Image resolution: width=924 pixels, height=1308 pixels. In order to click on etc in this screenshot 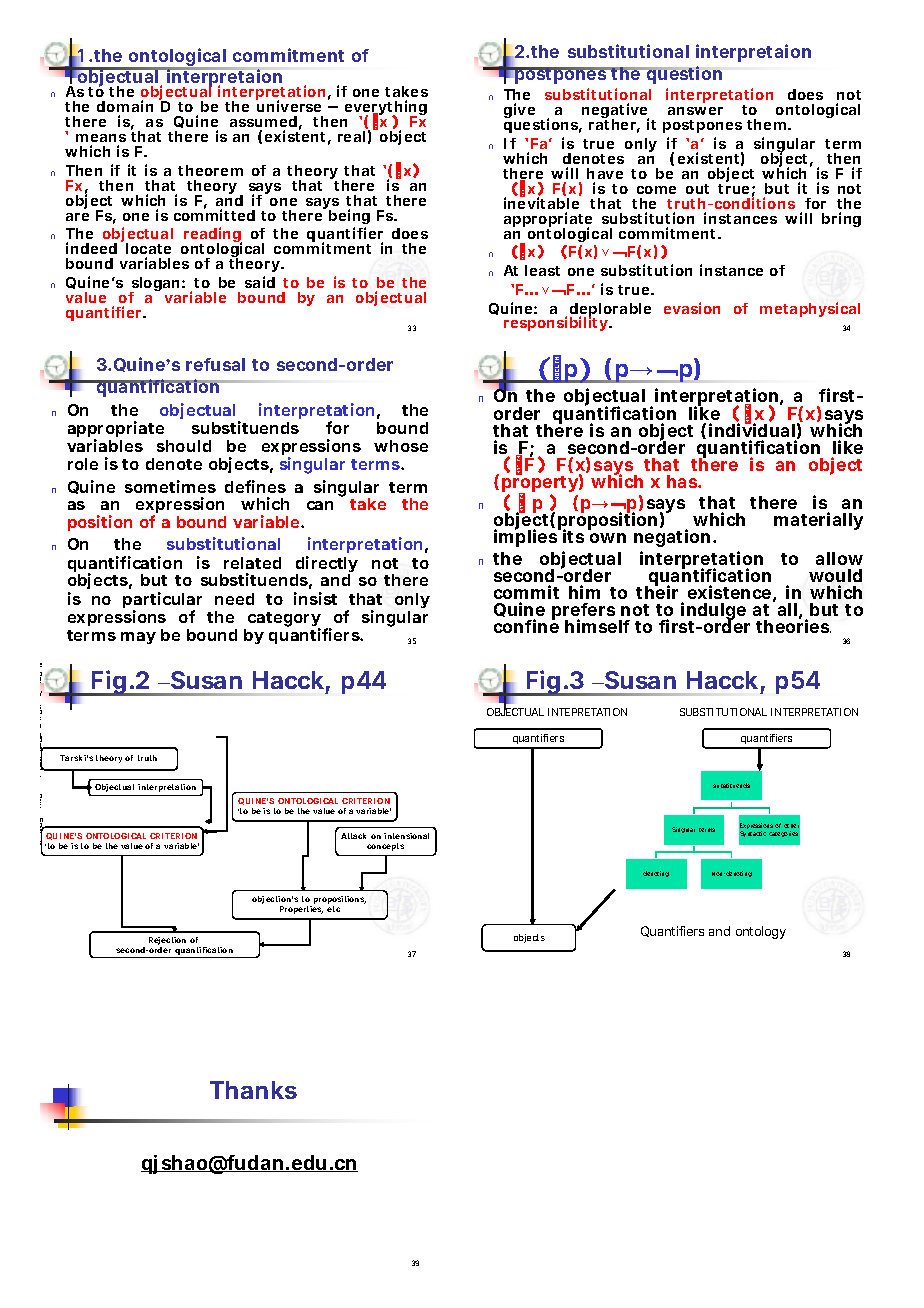, I will do `click(333, 909)`.
